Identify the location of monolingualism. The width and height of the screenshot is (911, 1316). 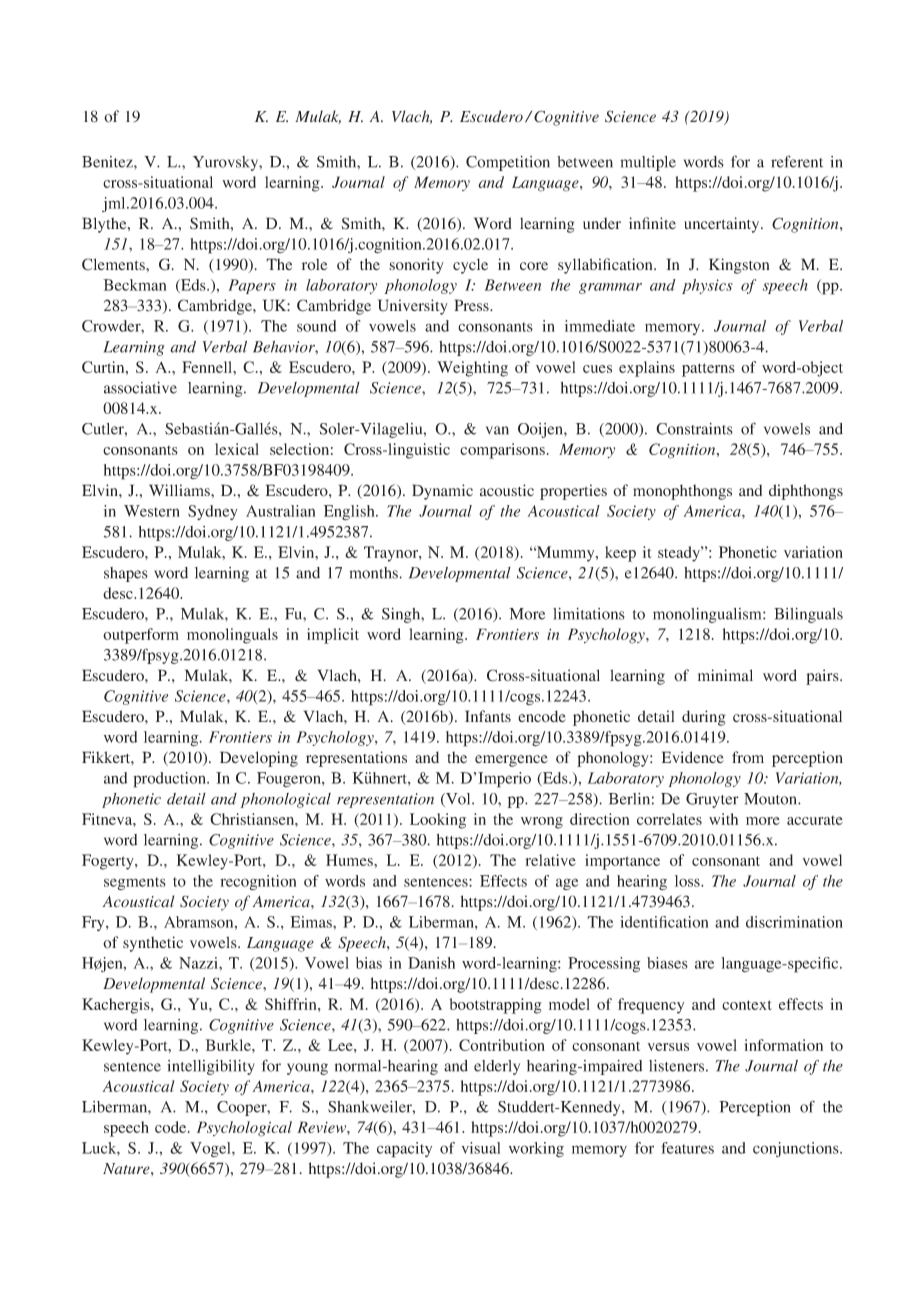
(708, 615).
